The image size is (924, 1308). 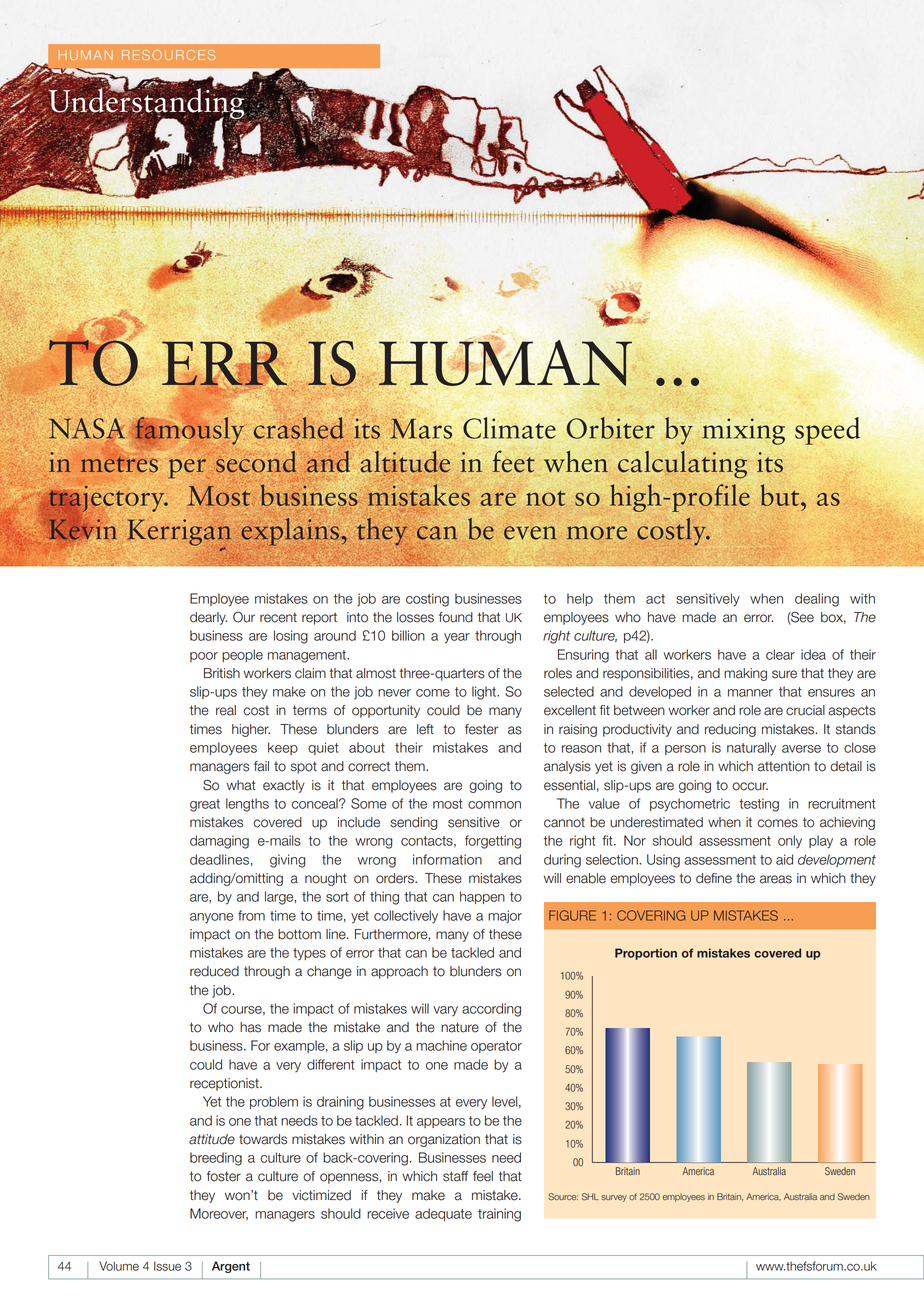 I want to click on information, so click(x=447, y=859).
